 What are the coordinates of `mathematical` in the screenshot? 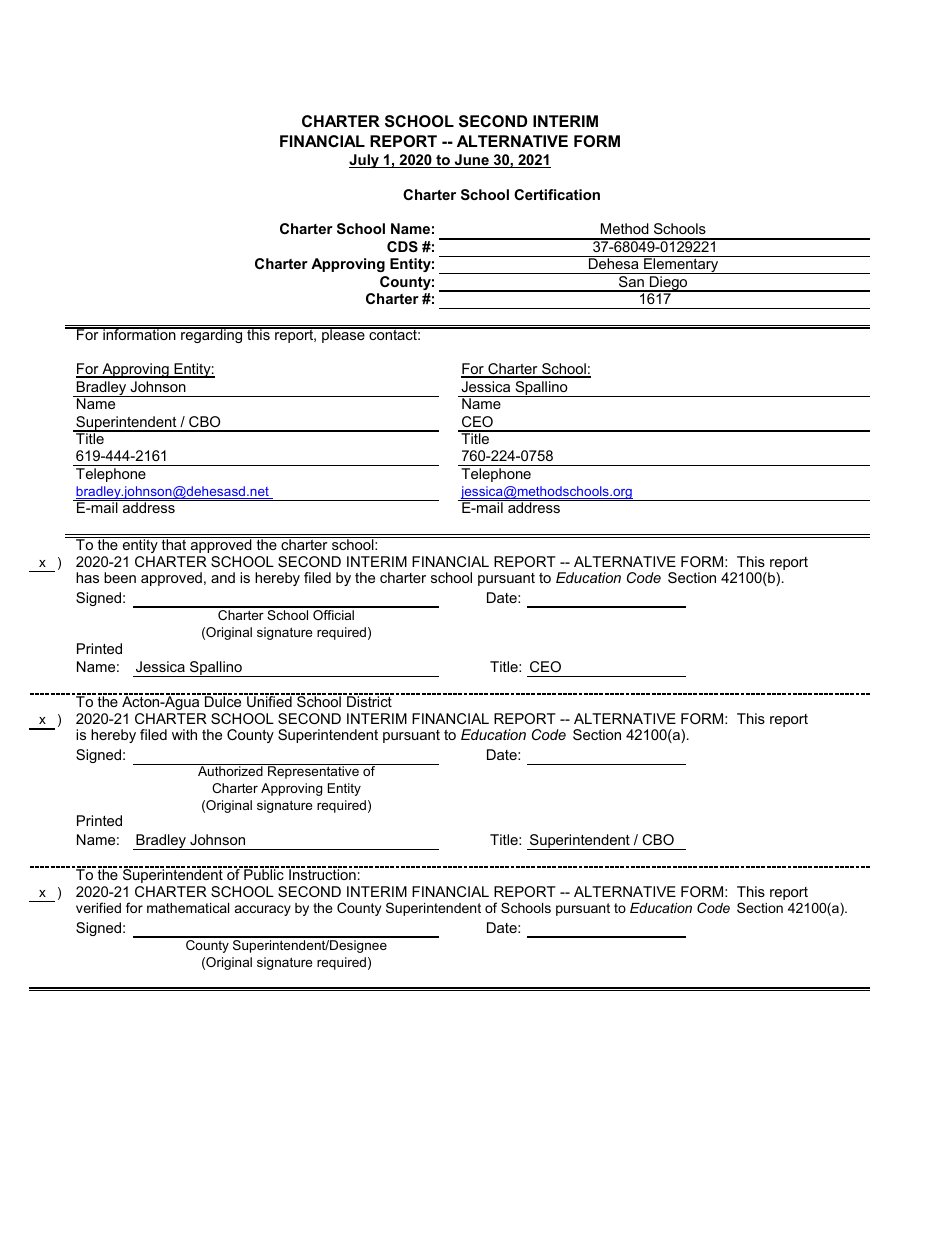 It's located at (188, 908).
